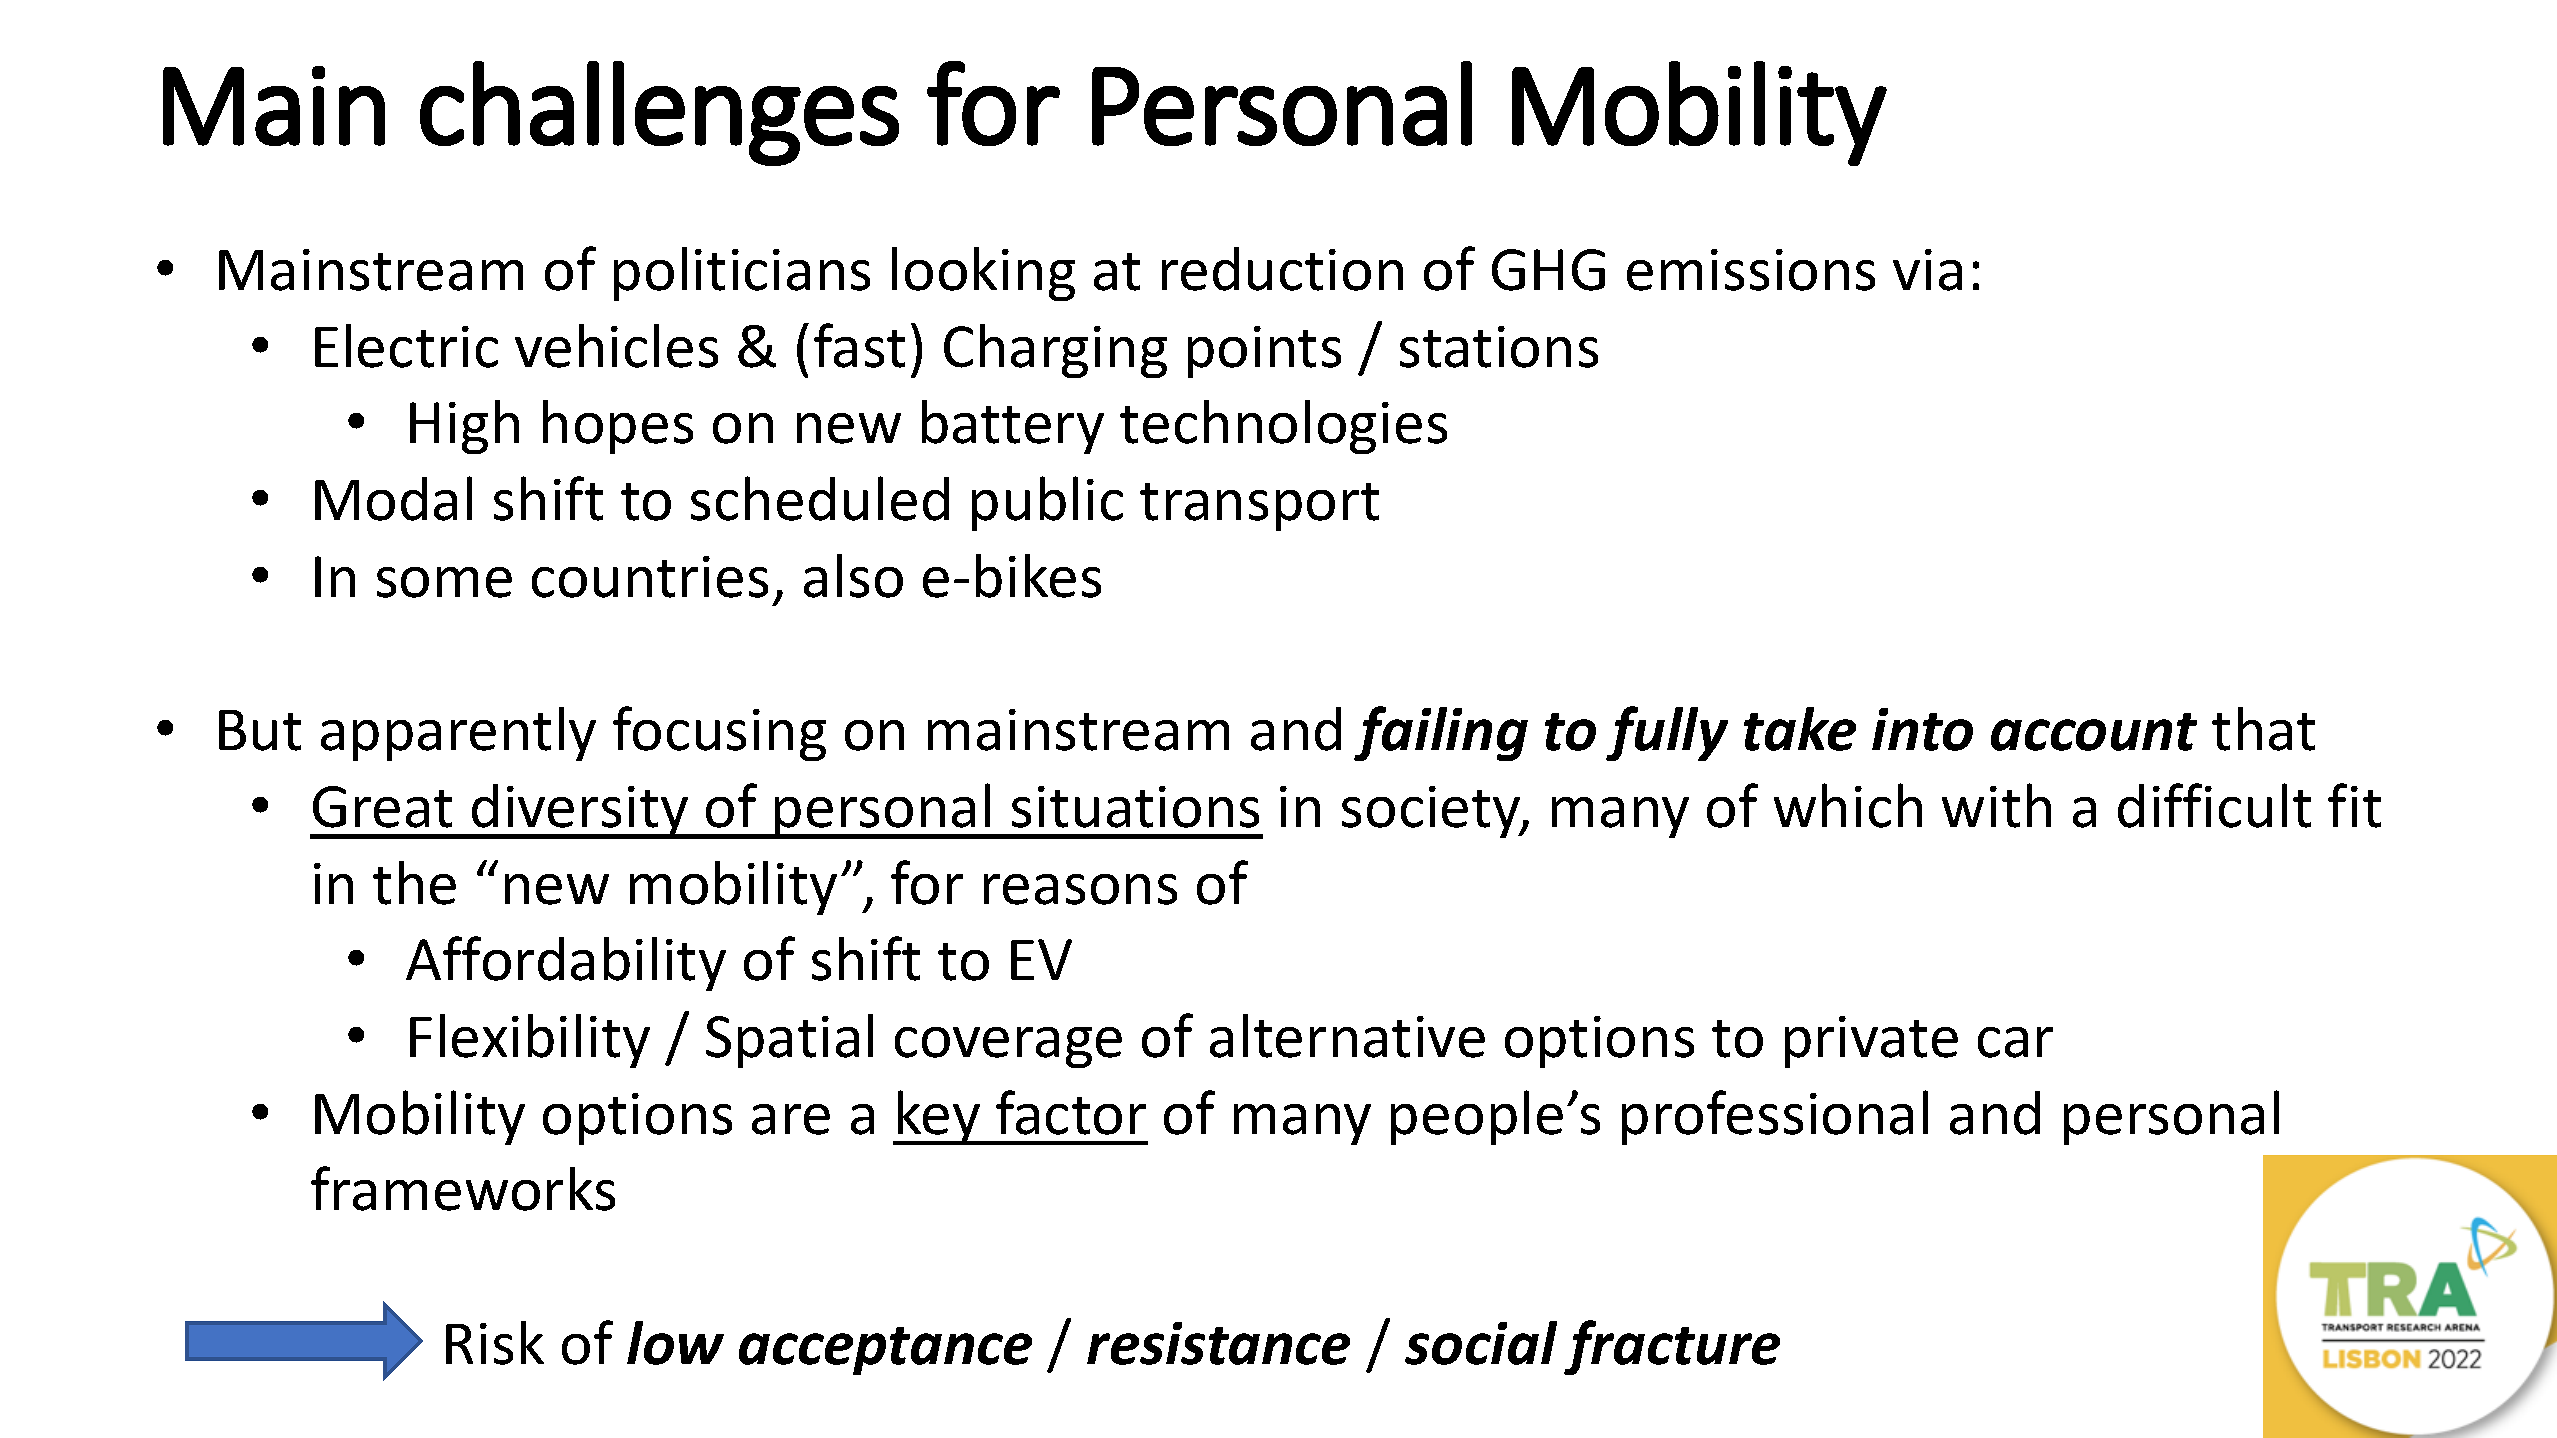 The height and width of the screenshot is (1438, 2557). Describe the element at coordinates (458, 734) in the screenshot. I see `apparently` at that location.
